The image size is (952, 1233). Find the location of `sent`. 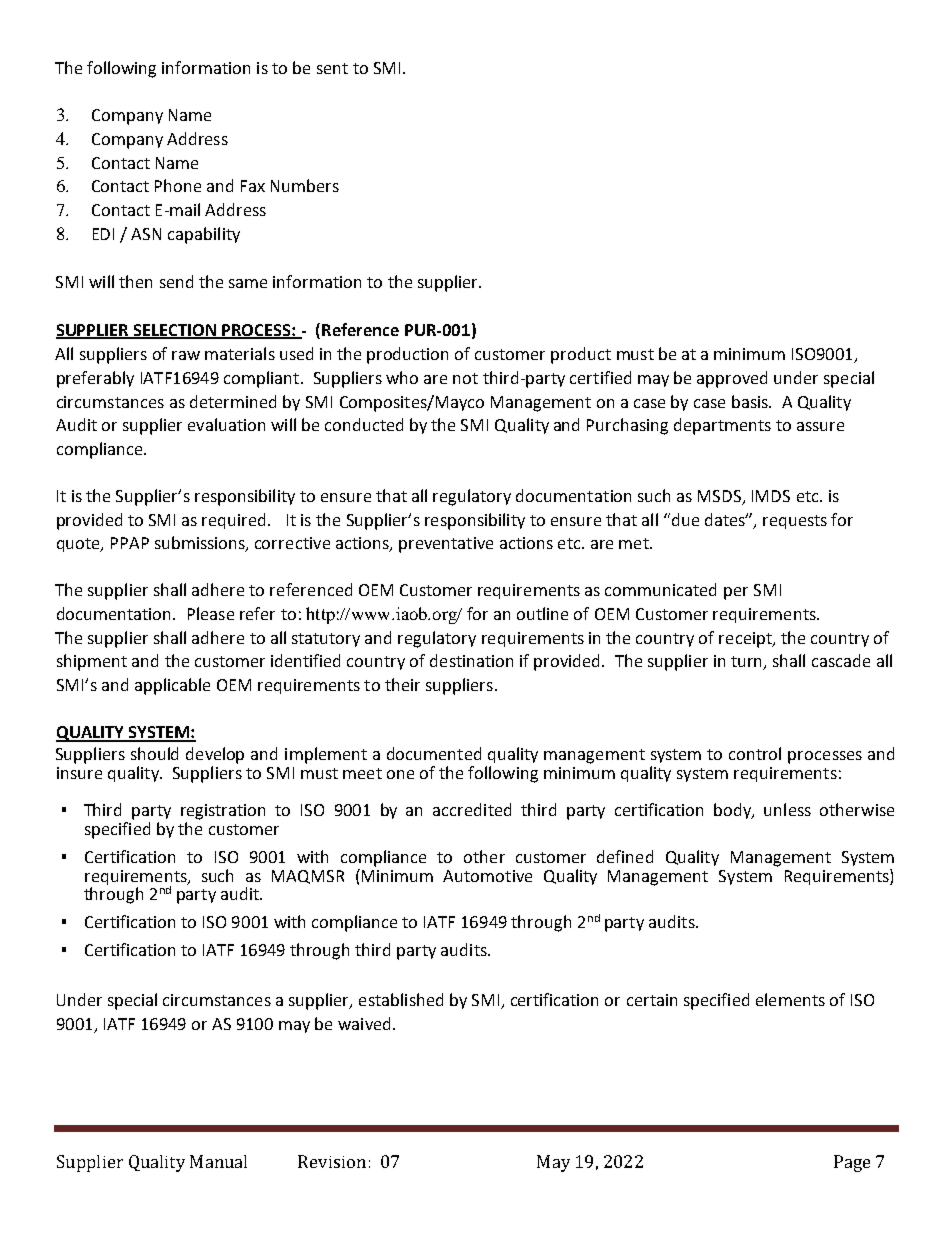

sent is located at coordinates (332, 68).
